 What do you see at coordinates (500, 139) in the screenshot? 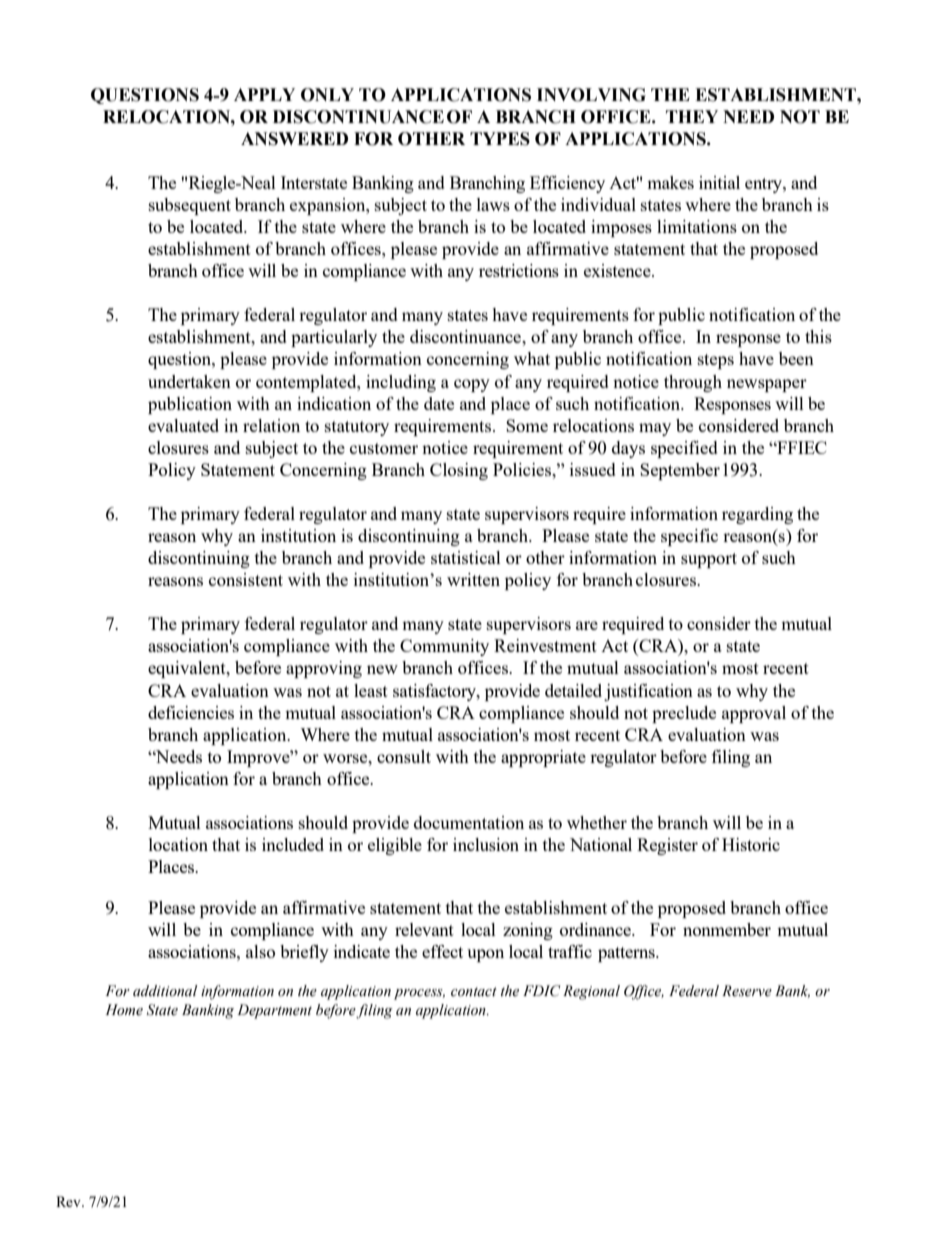
I see `TYPES` at bounding box center [500, 139].
